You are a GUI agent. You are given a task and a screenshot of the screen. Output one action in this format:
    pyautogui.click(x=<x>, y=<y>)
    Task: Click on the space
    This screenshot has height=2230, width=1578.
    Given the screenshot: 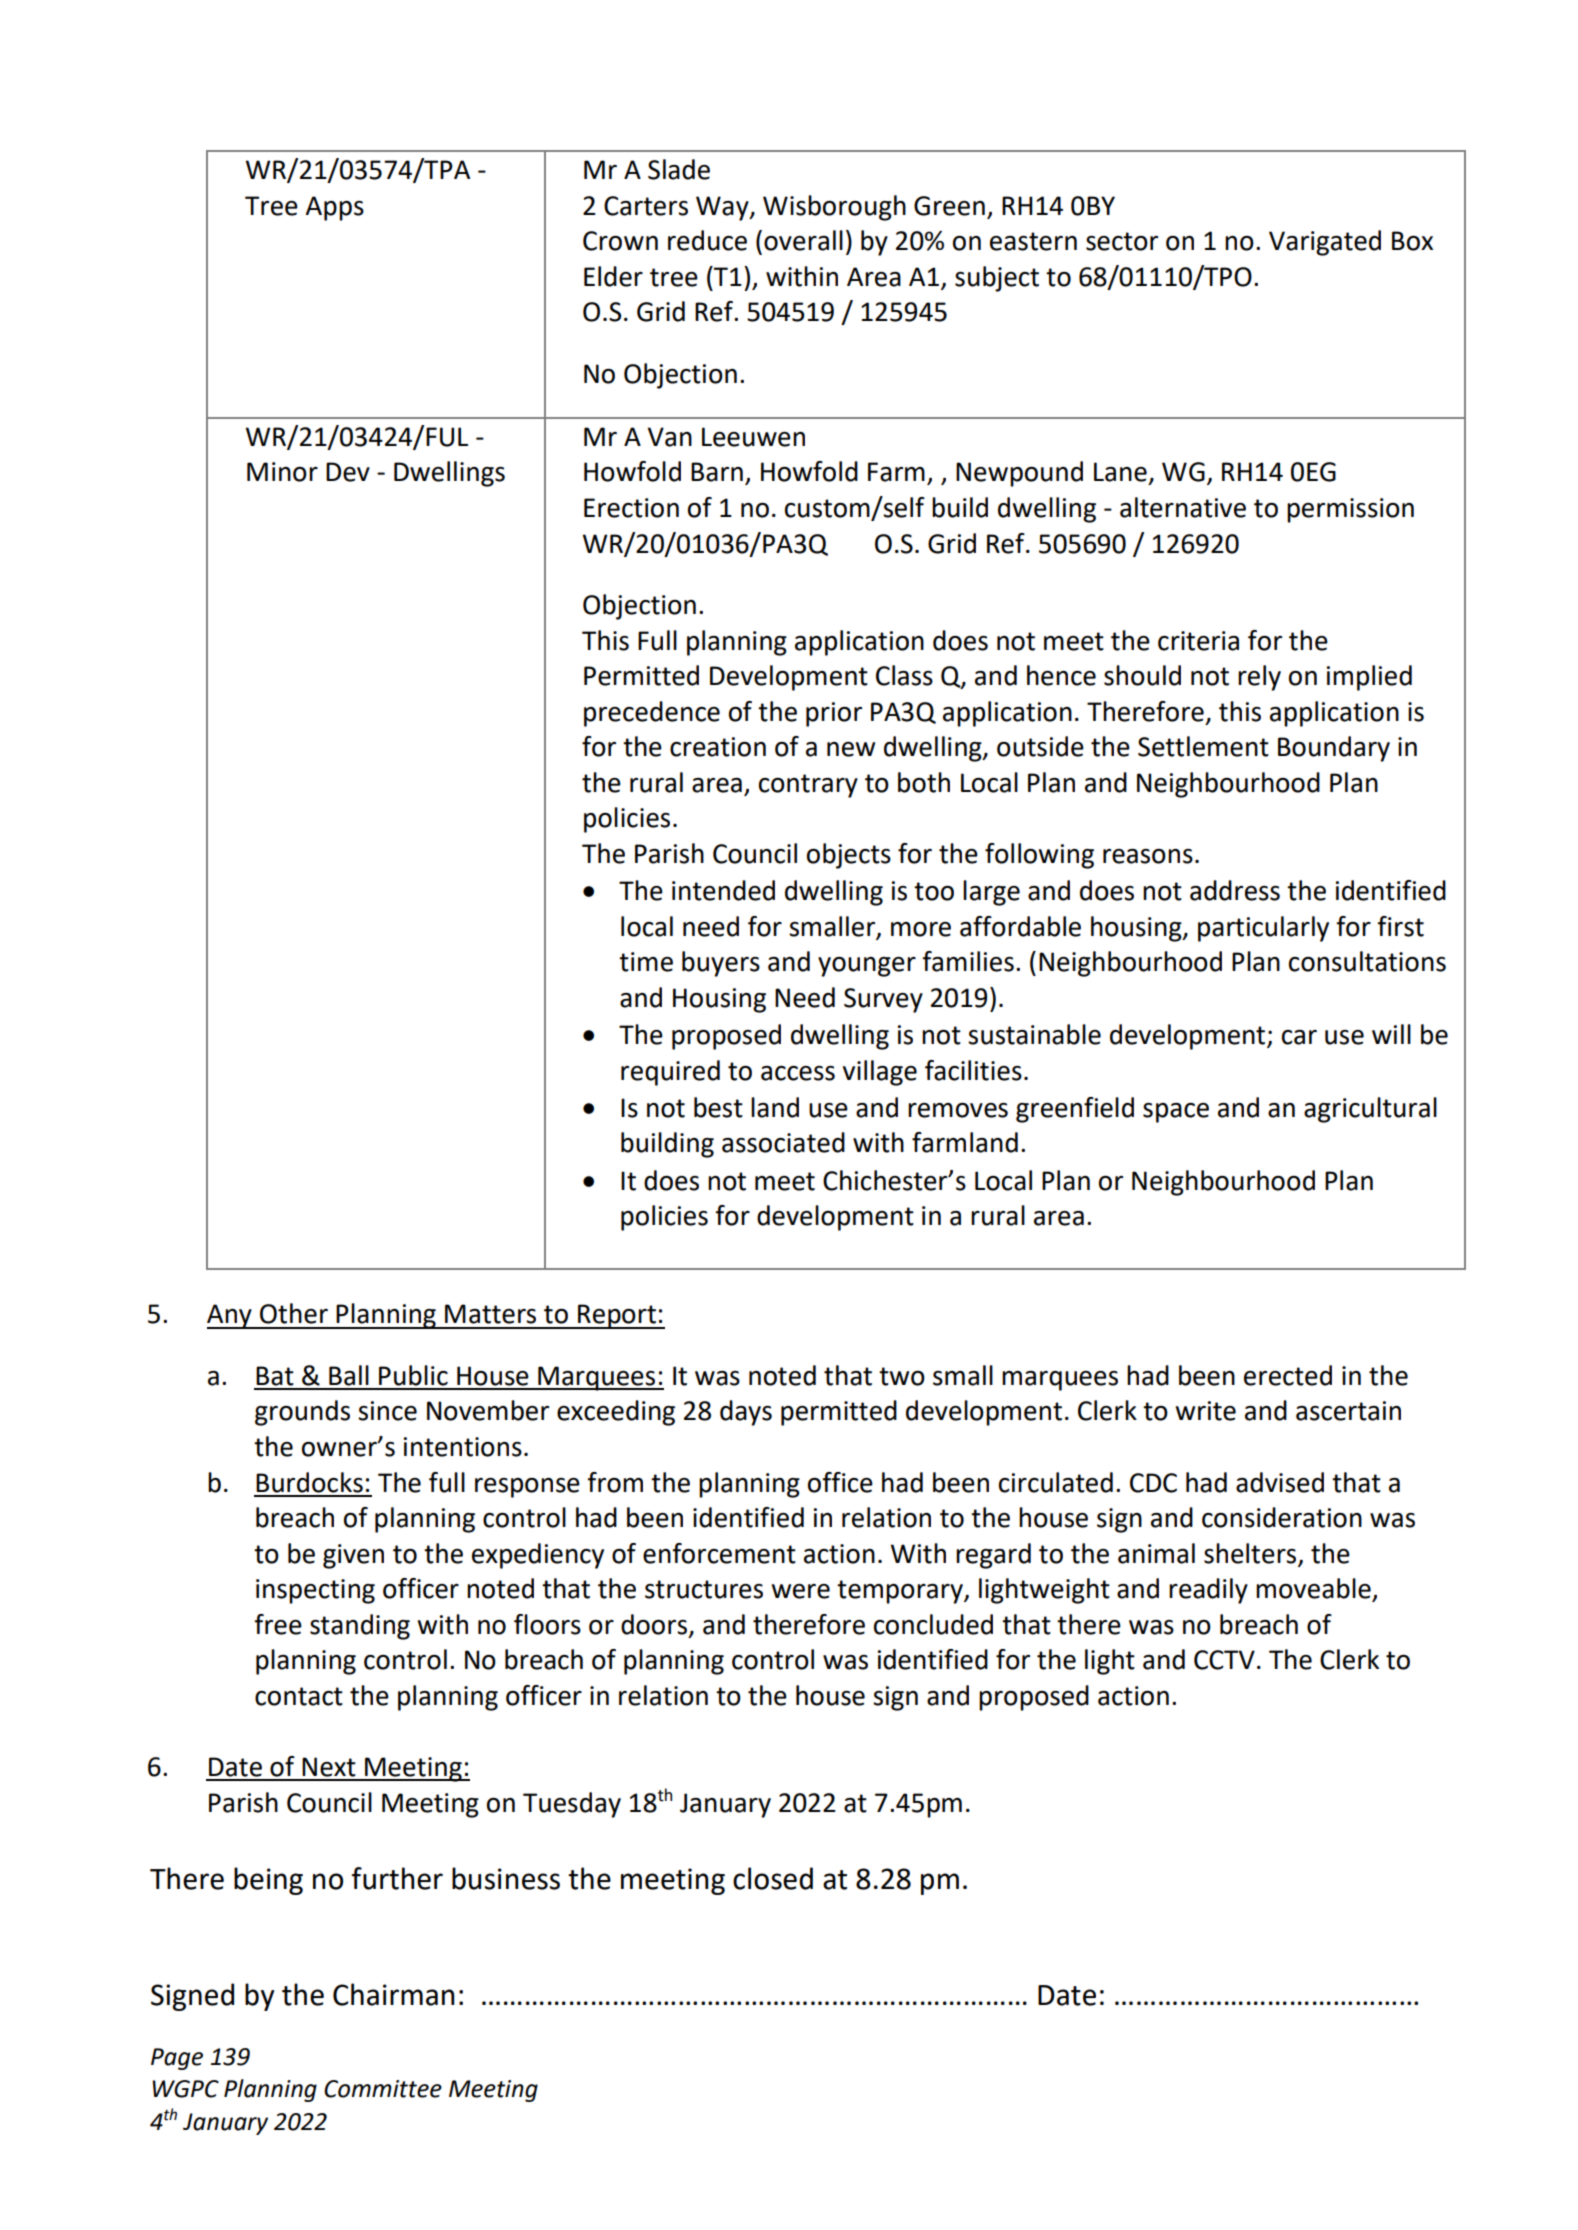 What is the action you would take?
    pyautogui.click(x=1176, y=1113)
